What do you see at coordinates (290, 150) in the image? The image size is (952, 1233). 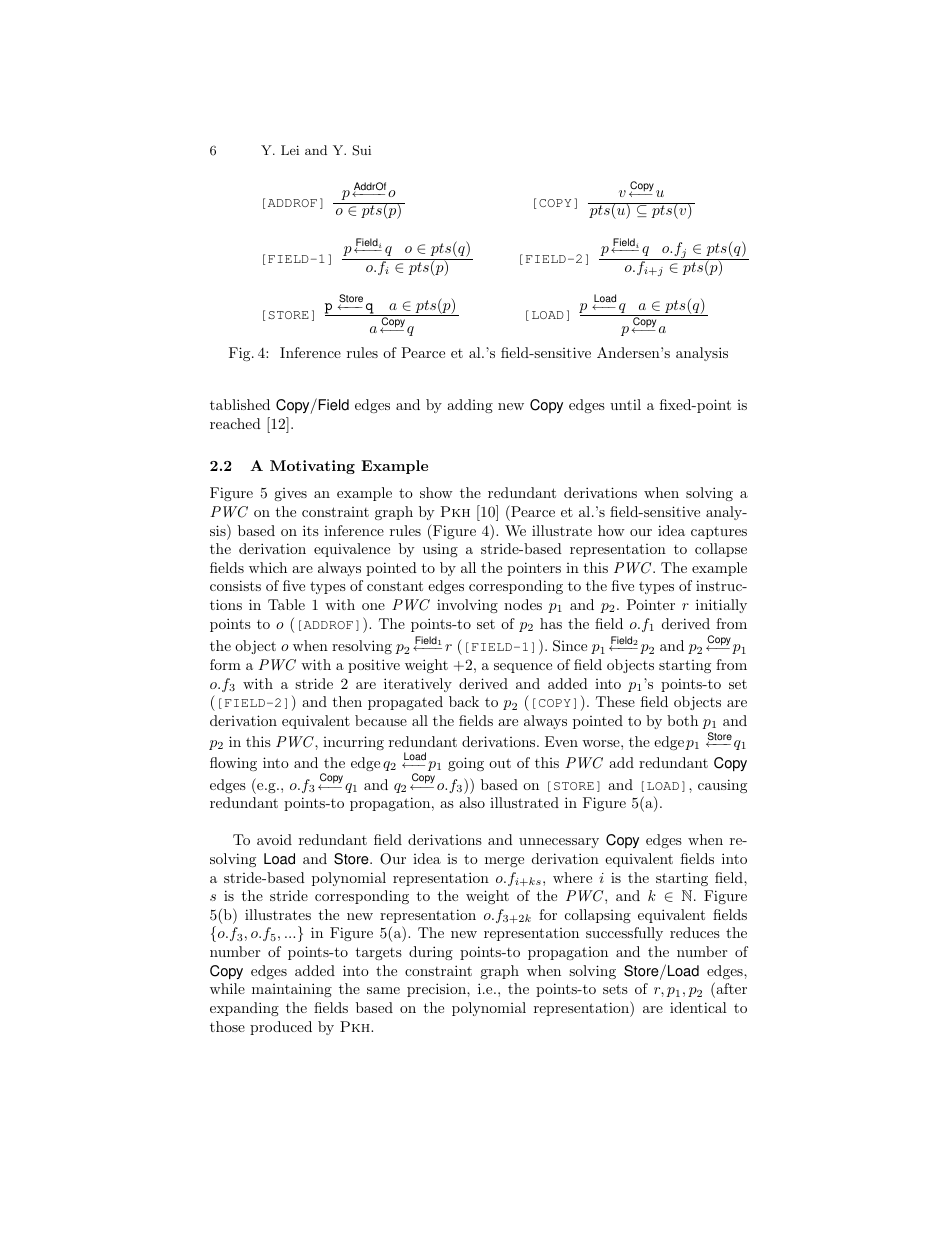 I see `Lei` at bounding box center [290, 150].
